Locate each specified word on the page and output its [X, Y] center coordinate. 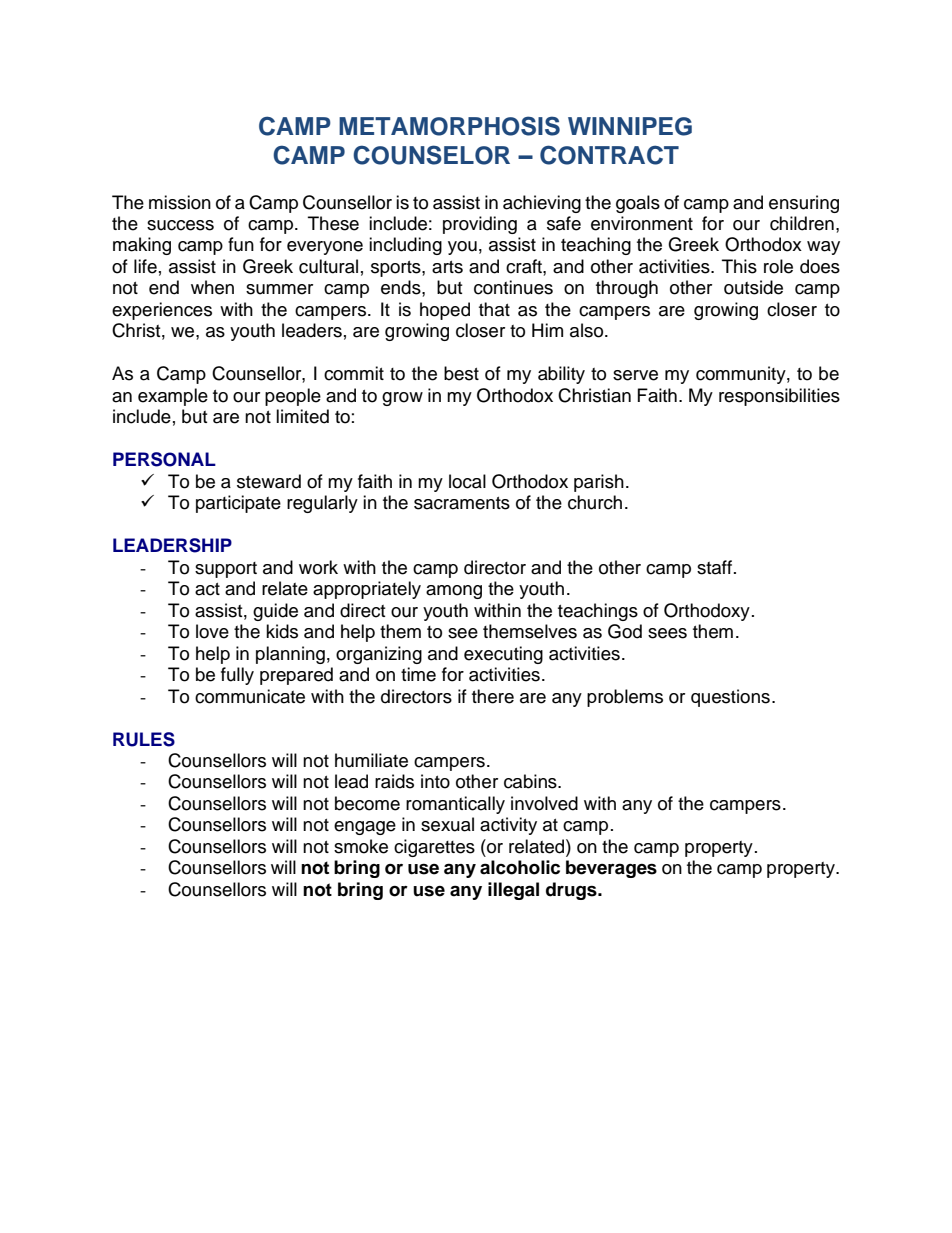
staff [714, 567]
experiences [162, 311]
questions [730, 698]
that [494, 309]
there [493, 696]
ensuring [804, 204]
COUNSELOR [431, 155]
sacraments [462, 503]
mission [180, 202]
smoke [361, 846]
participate [238, 504]
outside [753, 287]
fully [237, 676]
